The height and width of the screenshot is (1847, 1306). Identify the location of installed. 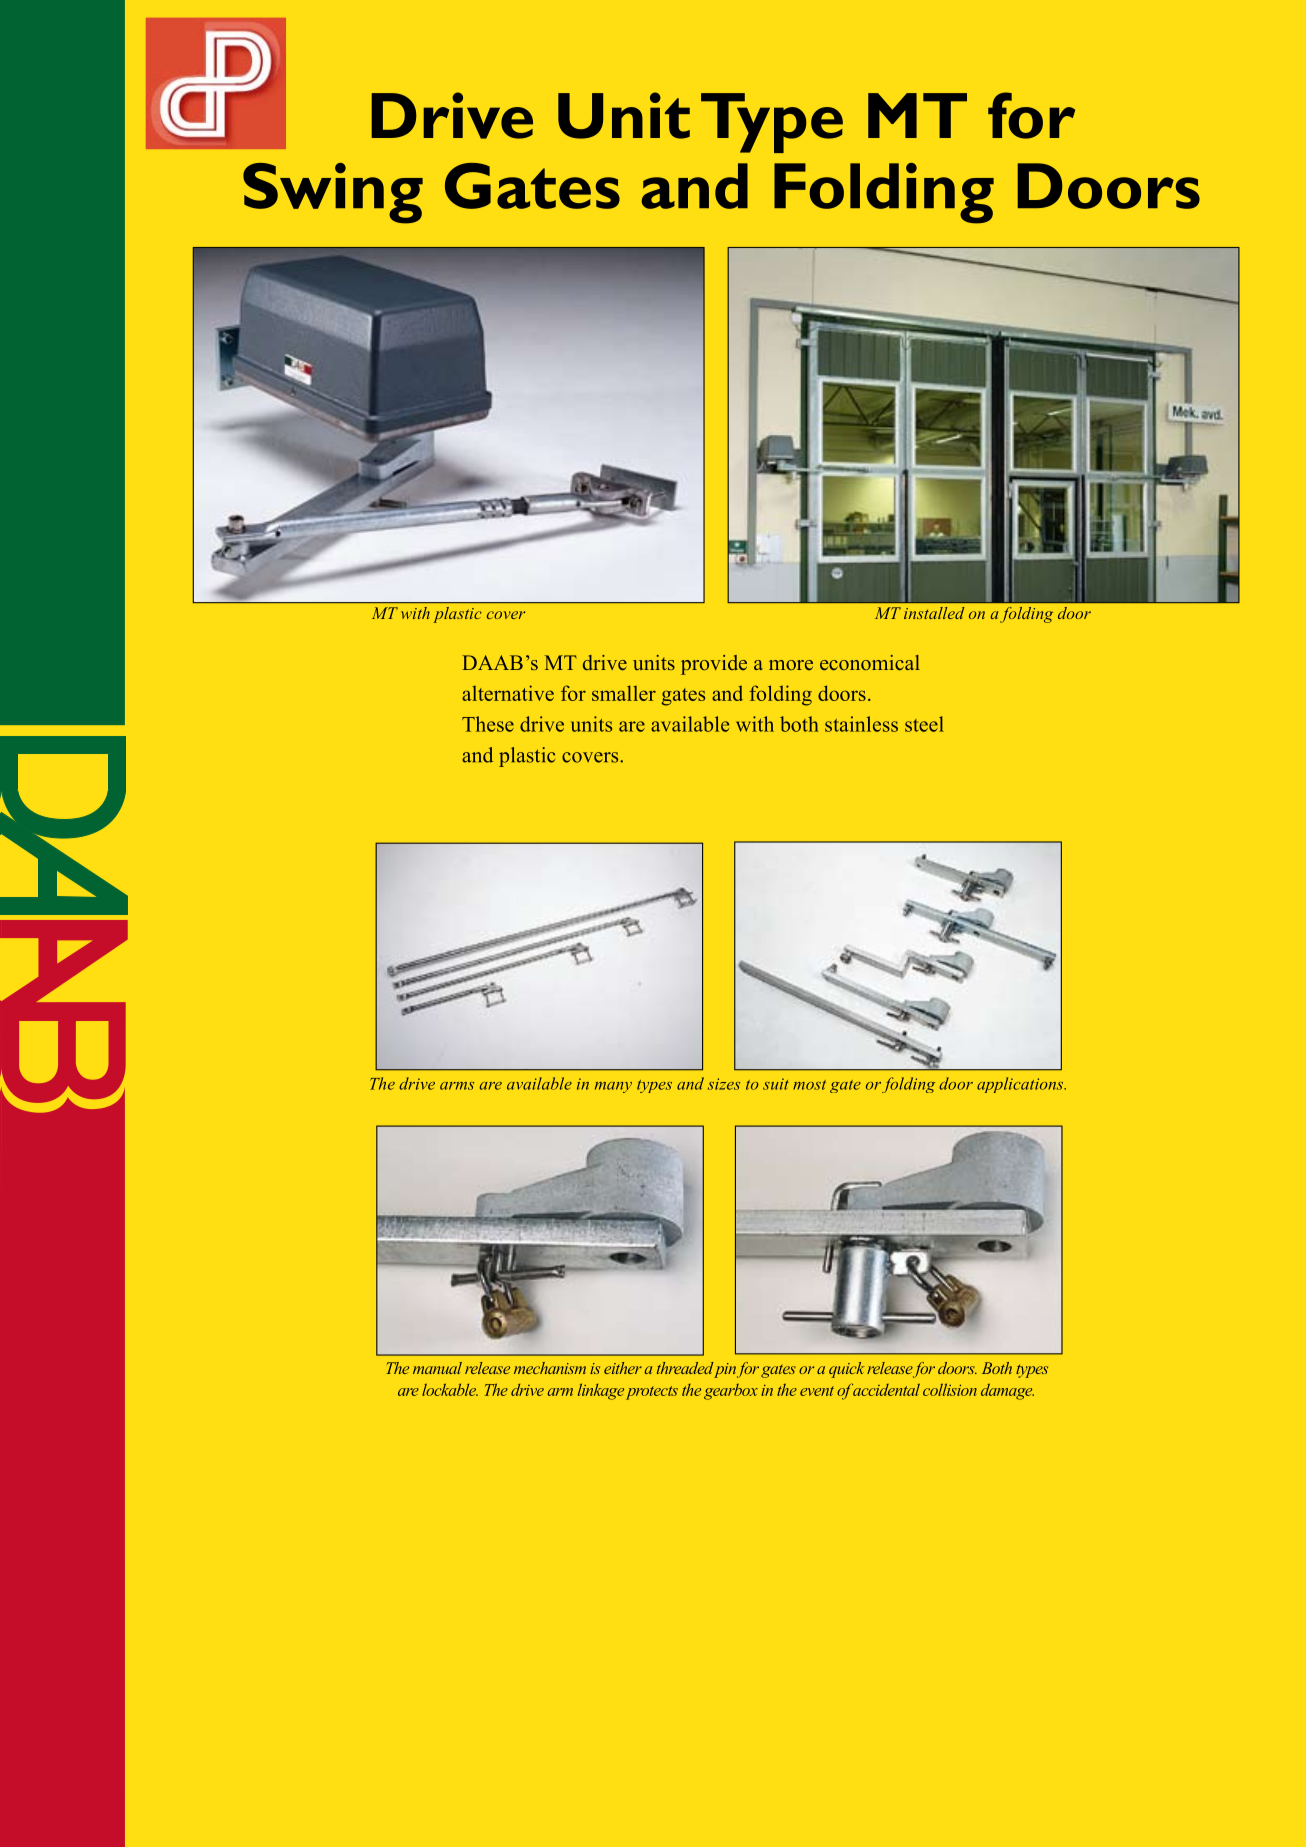
(934, 613).
